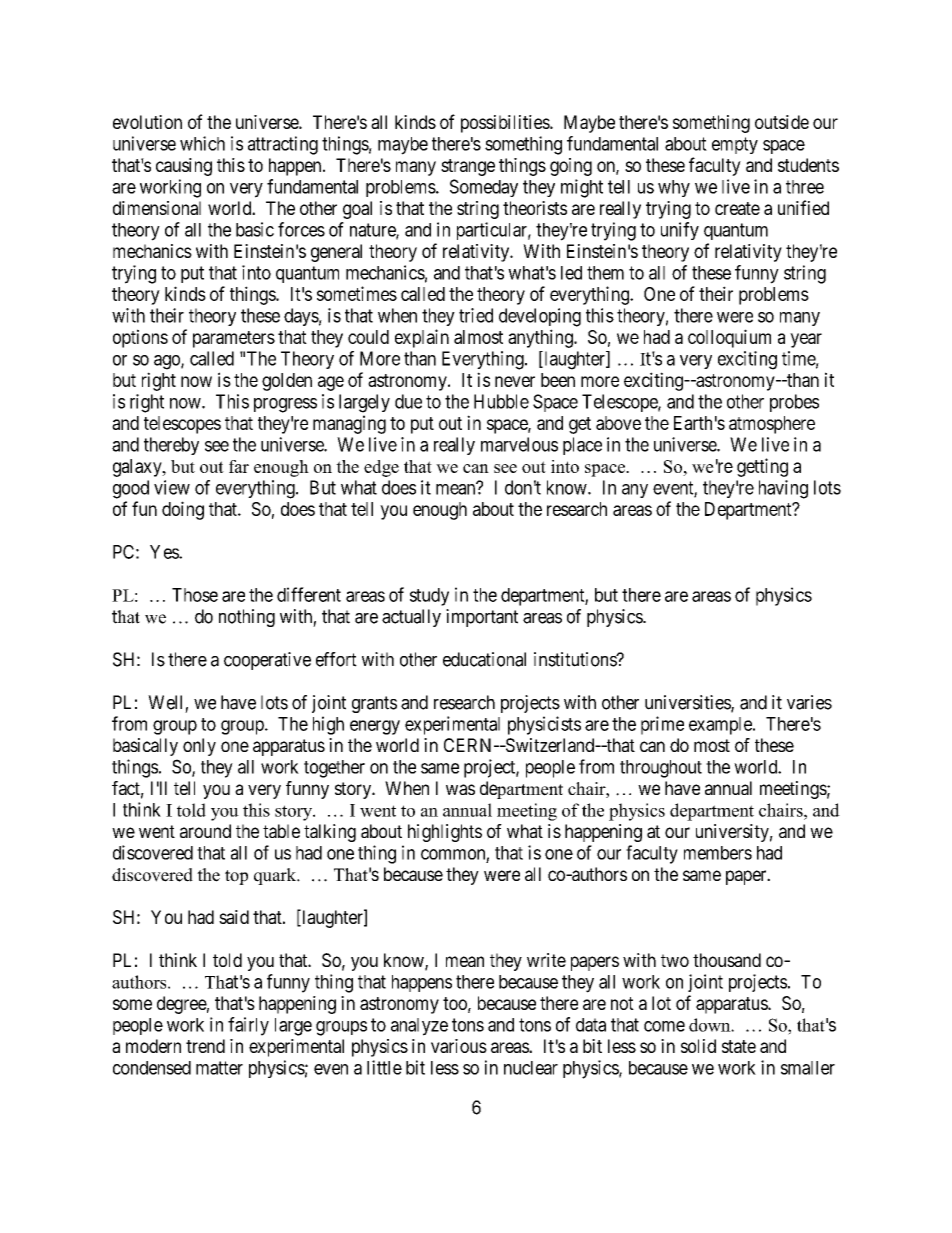  What do you see at coordinates (688, 703) in the screenshot?
I see `universities` at bounding box center [688, 703].
